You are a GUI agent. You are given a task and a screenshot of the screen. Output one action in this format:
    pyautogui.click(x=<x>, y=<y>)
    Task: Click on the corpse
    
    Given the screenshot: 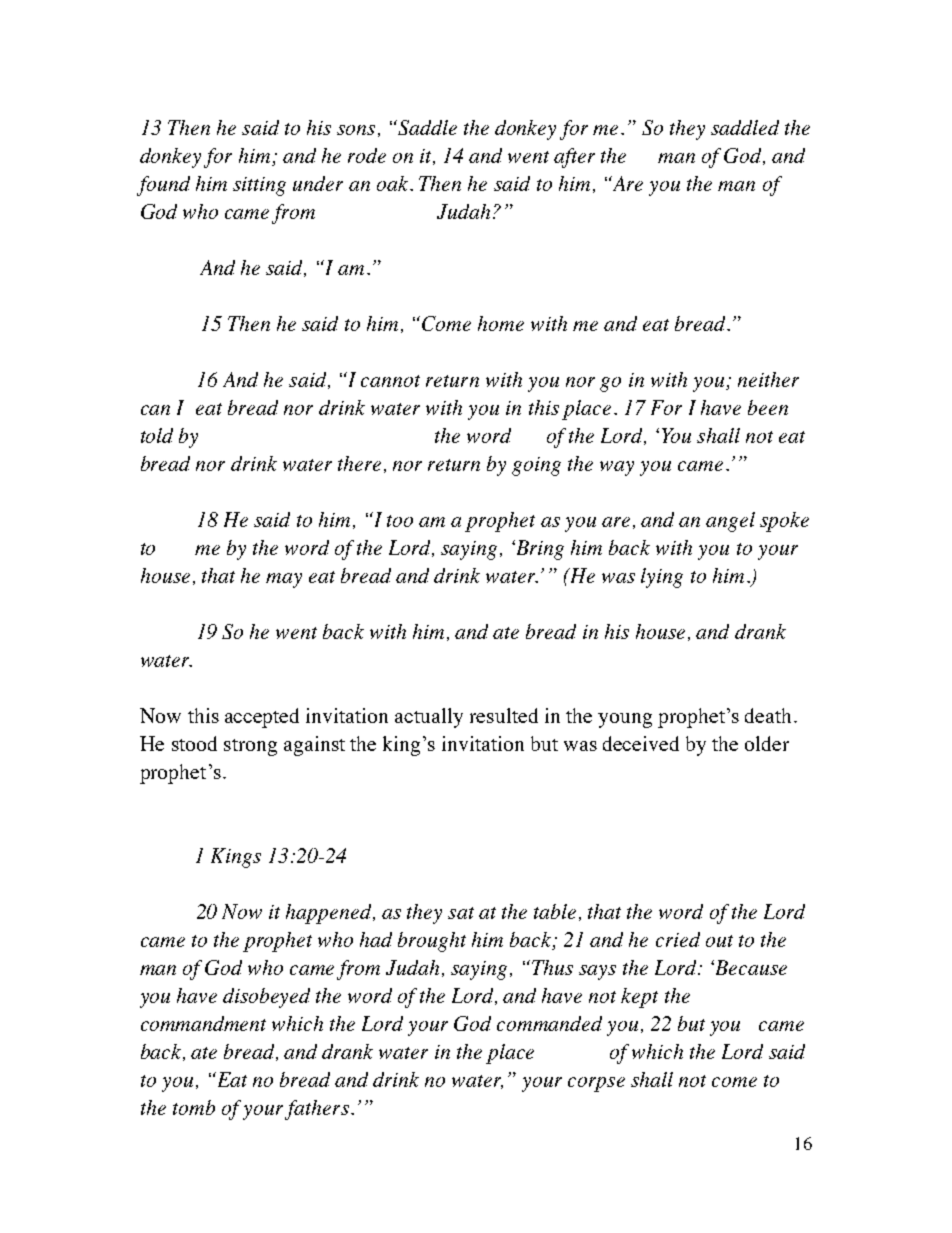 What is the action you would take?
    pyautogui.click(x=596, y=1084)
